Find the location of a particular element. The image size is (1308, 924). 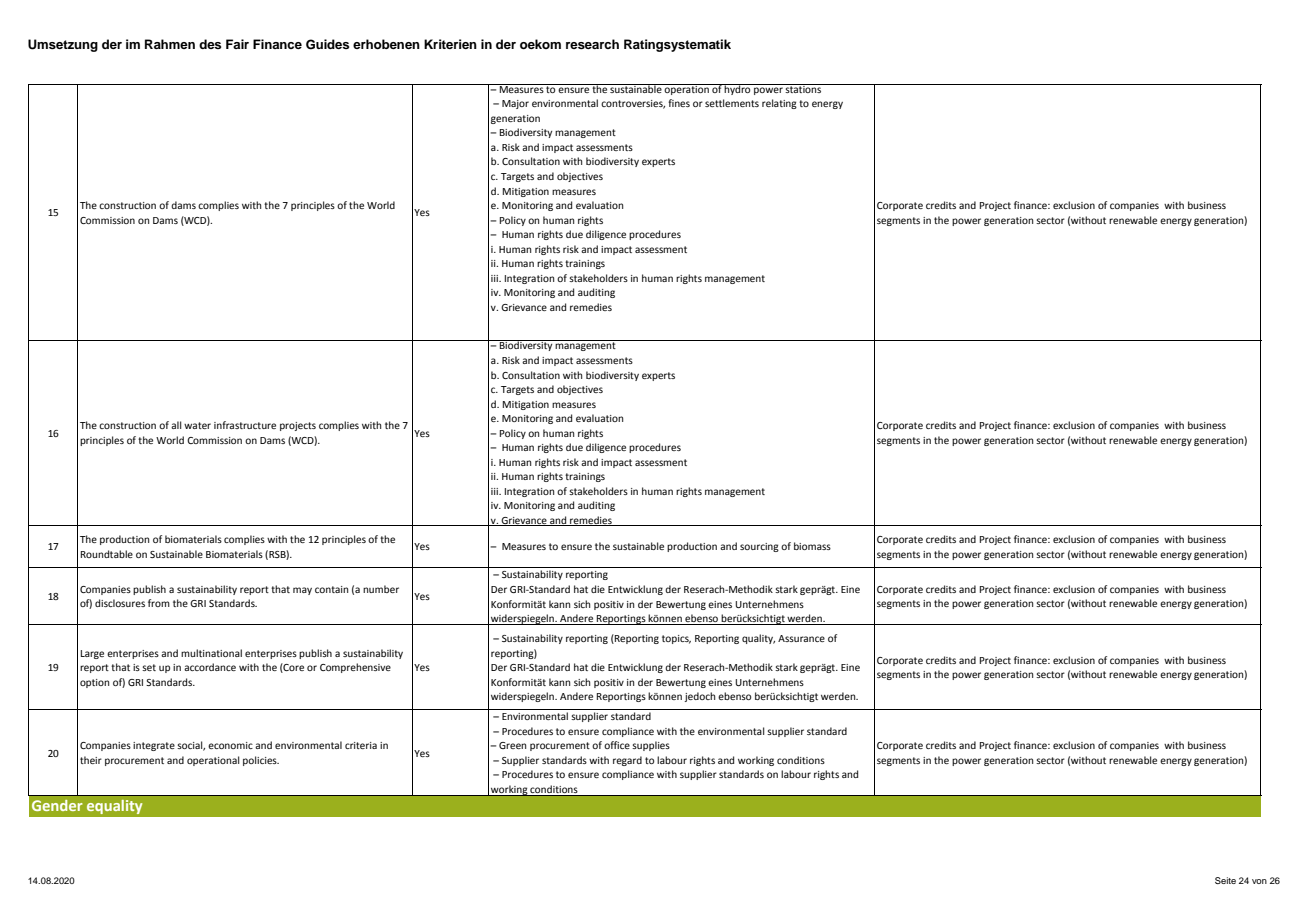

Seite is located at coordinates (1225, 880).
